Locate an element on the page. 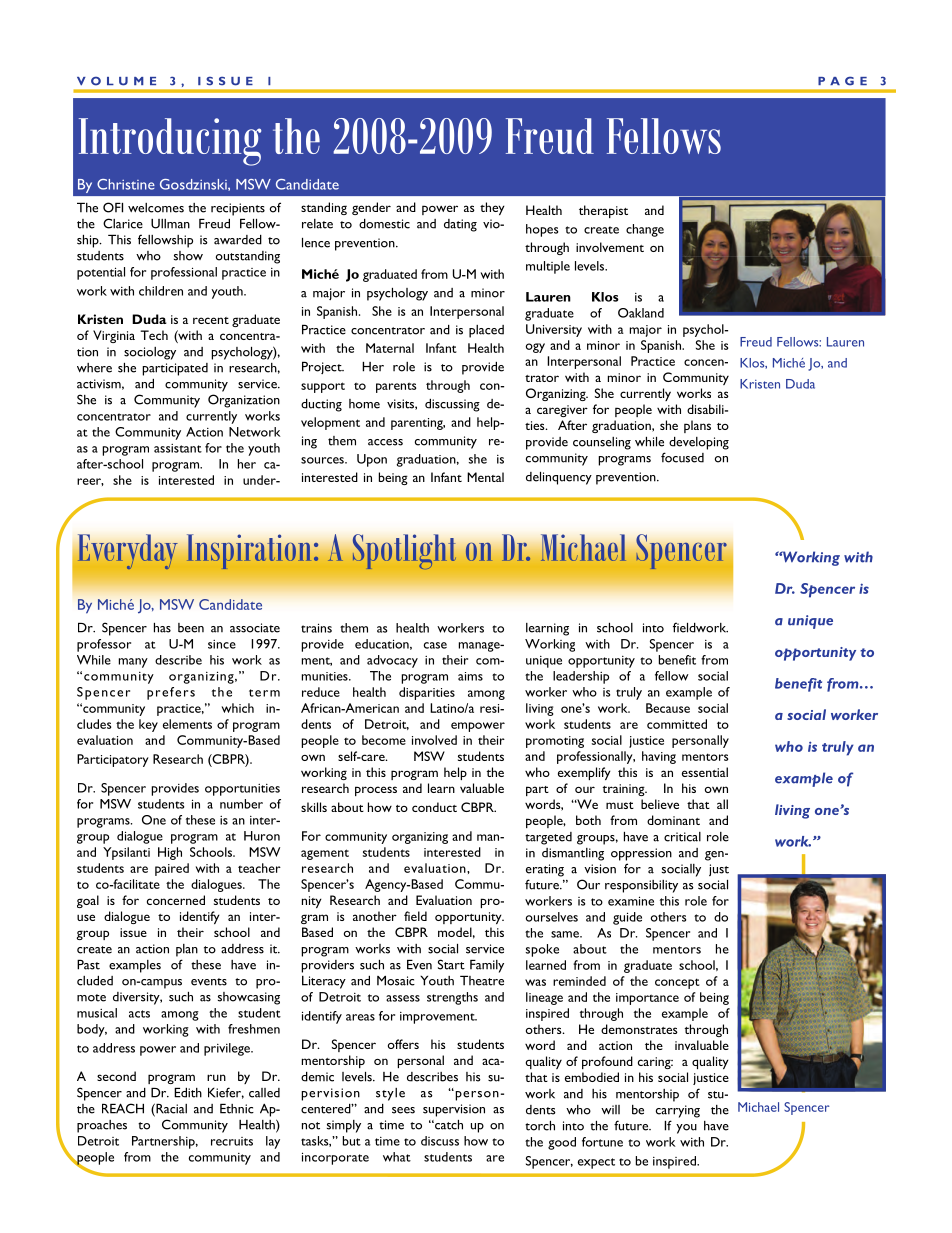  developing is located at coordinates (699, 443).
